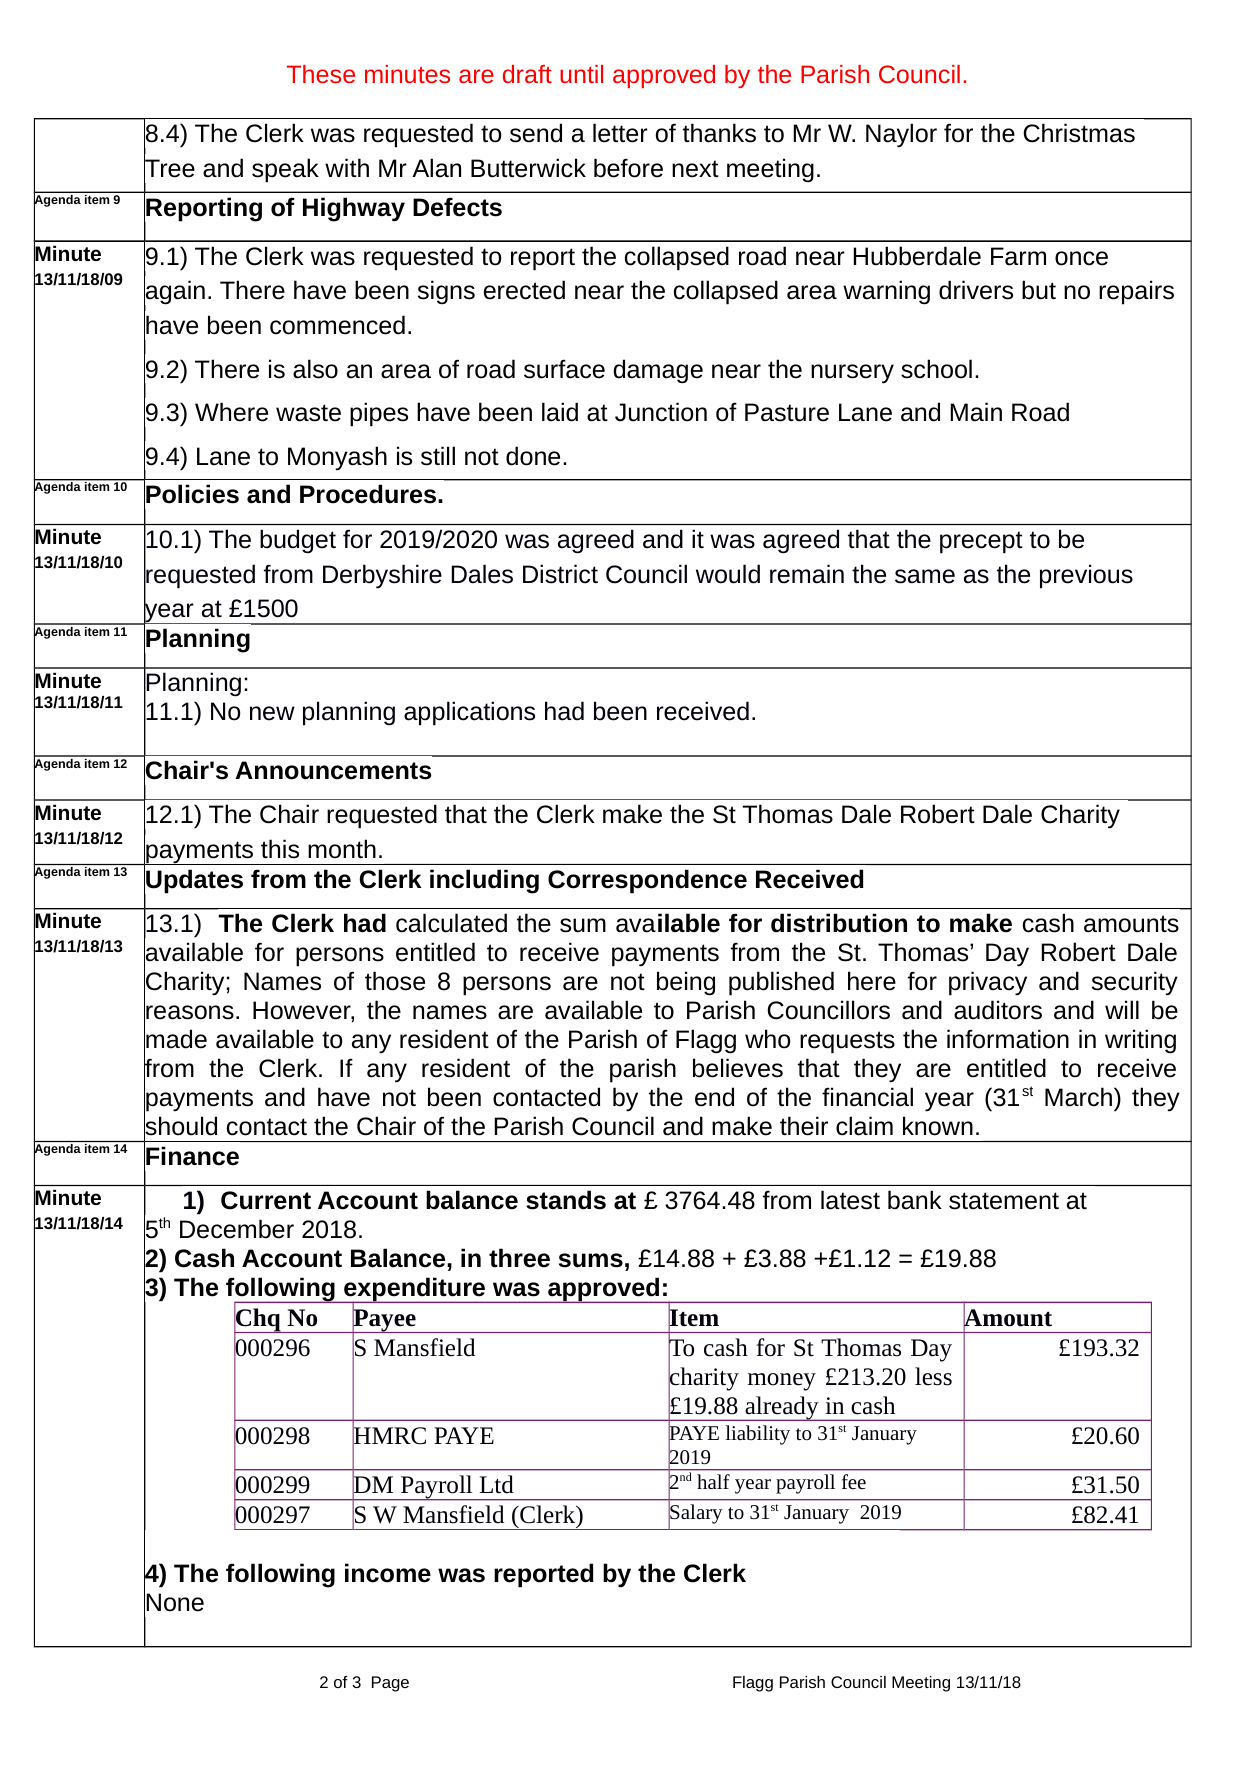 The width and height of the screenshot is (1249, 1767). Describe the element at coordinates (390, 1684) in the screenshot. I see `Page` at that location.
